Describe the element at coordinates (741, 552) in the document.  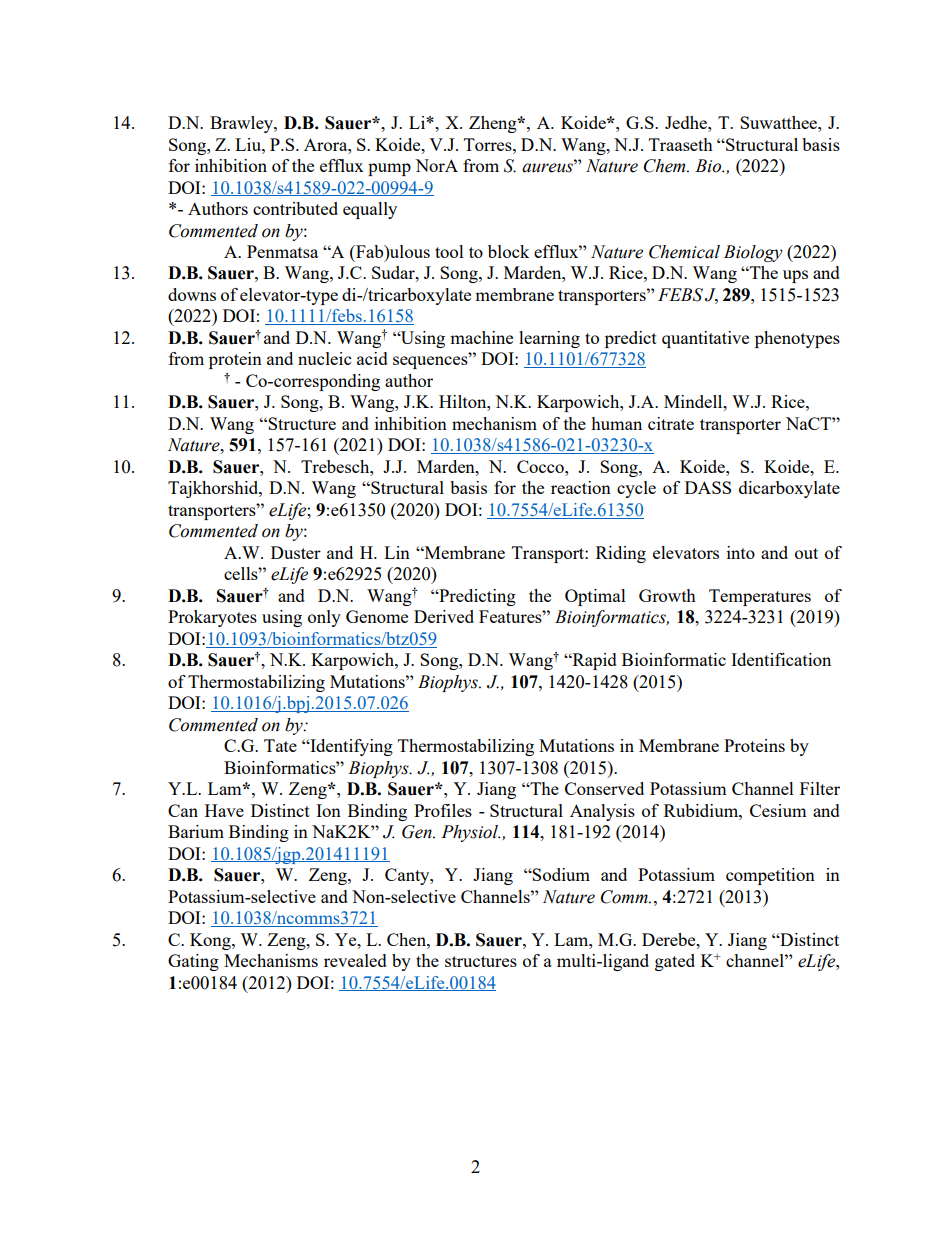
I see `into` at that location.
